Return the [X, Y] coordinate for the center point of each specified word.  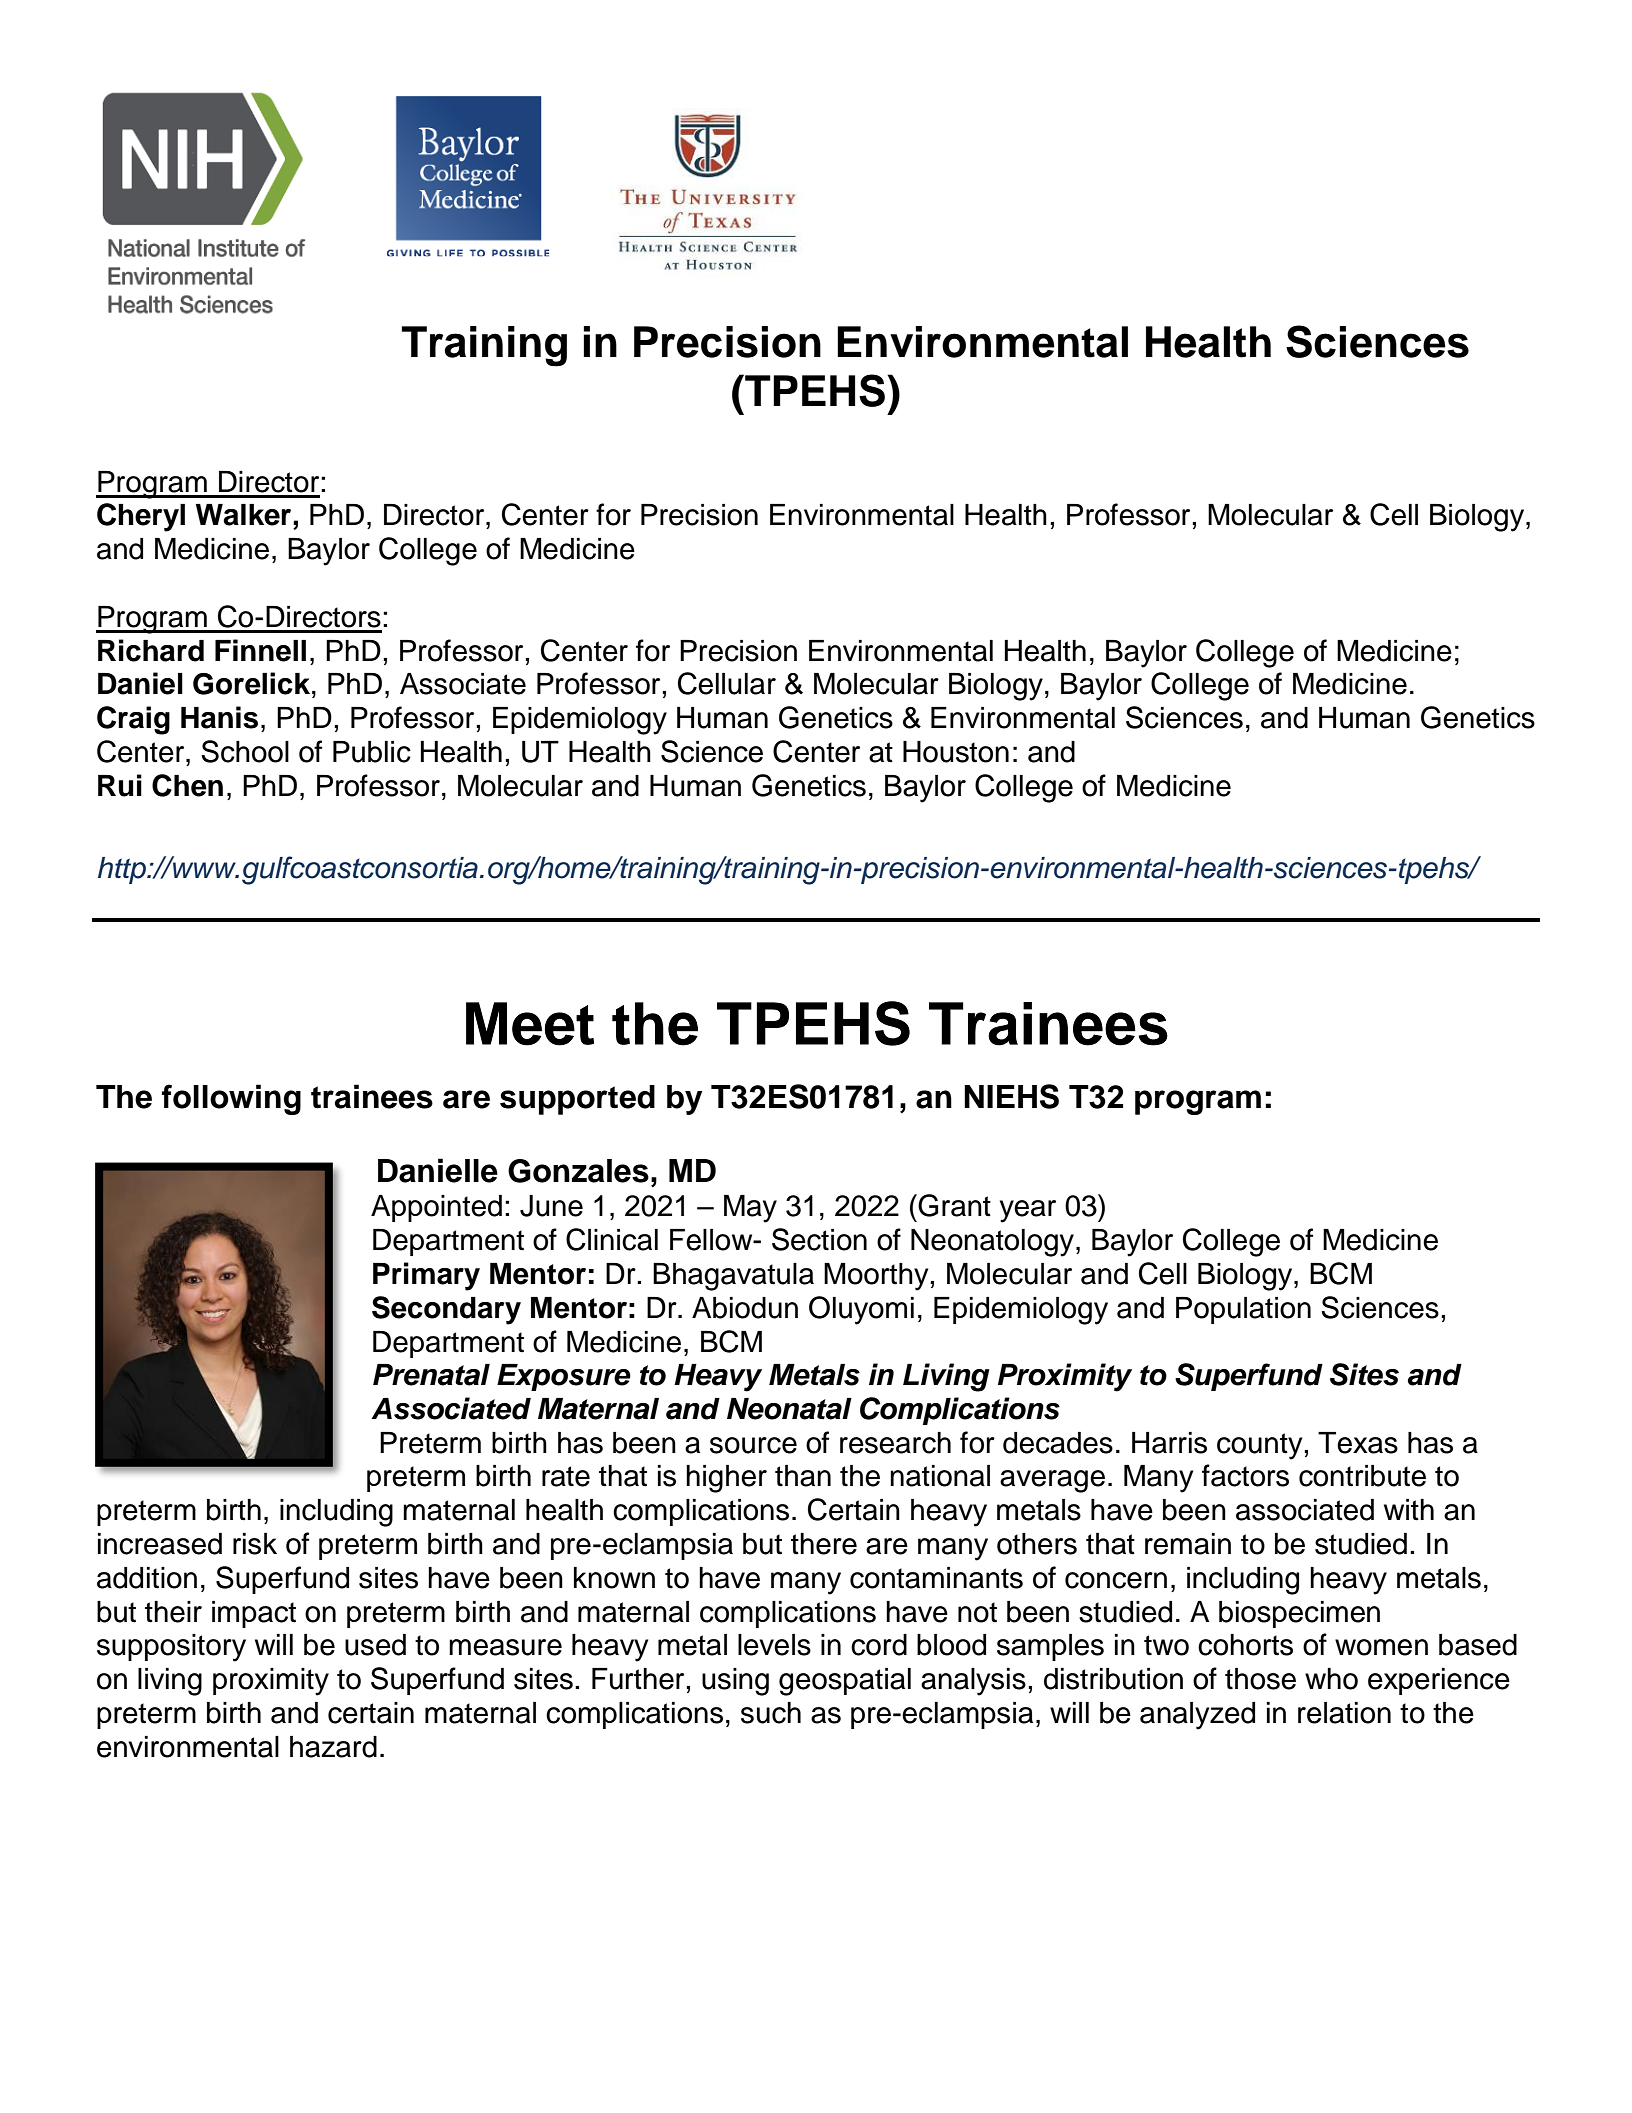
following [231, 1099]
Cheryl [141, 517]
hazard [333, 1747]
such [771, 1713]
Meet [530, 1024]
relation [1344, 1713]
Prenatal [431, 1375]
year [1028, 1211]
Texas [1358, 1443]
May [750, 1209]
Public [372, 752]
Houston [956, 752]
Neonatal [789, 1409]
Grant [954, 1205]
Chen [187, 785]
